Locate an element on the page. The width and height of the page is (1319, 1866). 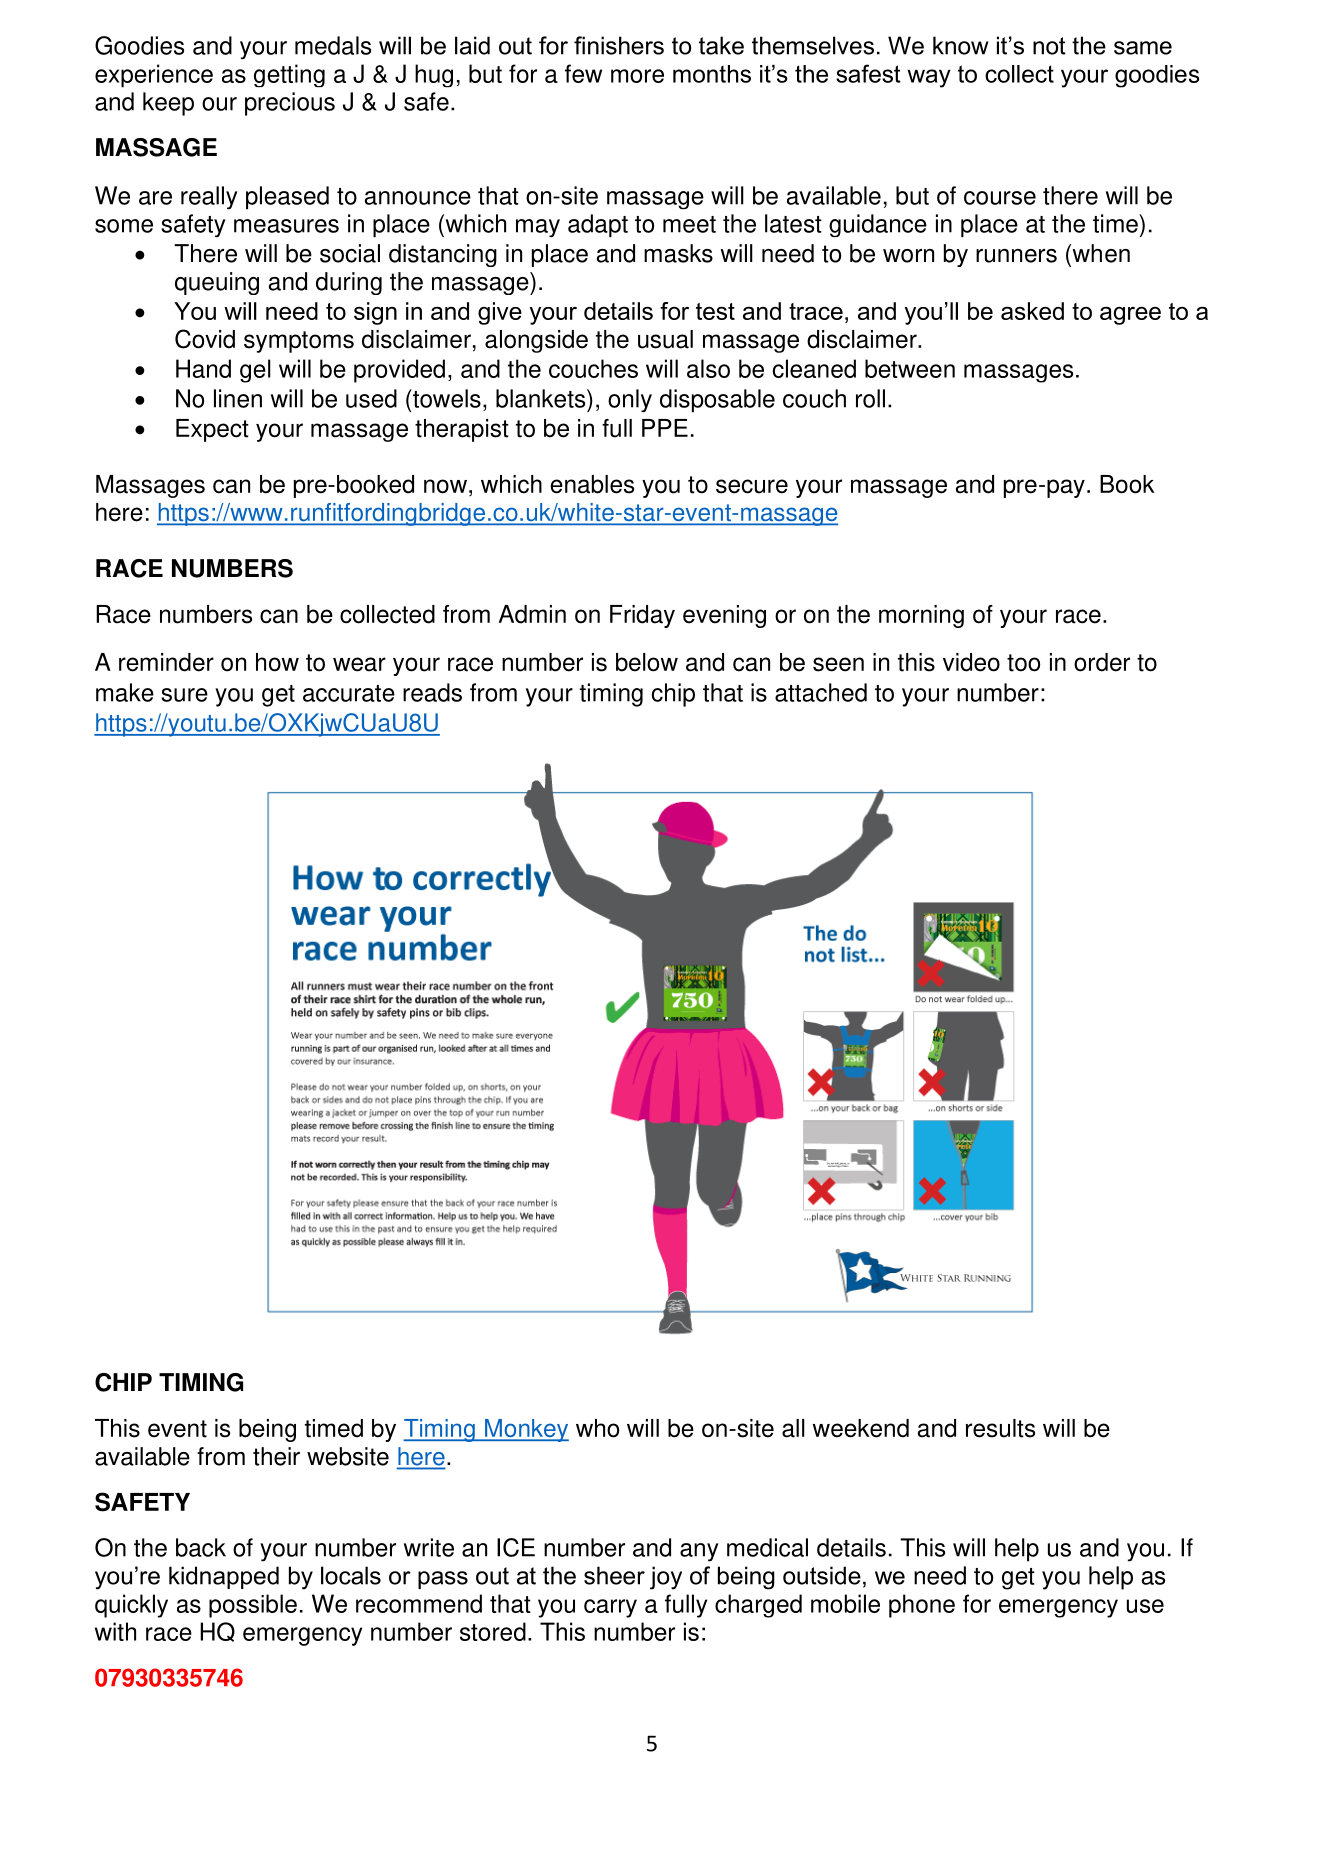
not is located at coordinates (1049, 46).
